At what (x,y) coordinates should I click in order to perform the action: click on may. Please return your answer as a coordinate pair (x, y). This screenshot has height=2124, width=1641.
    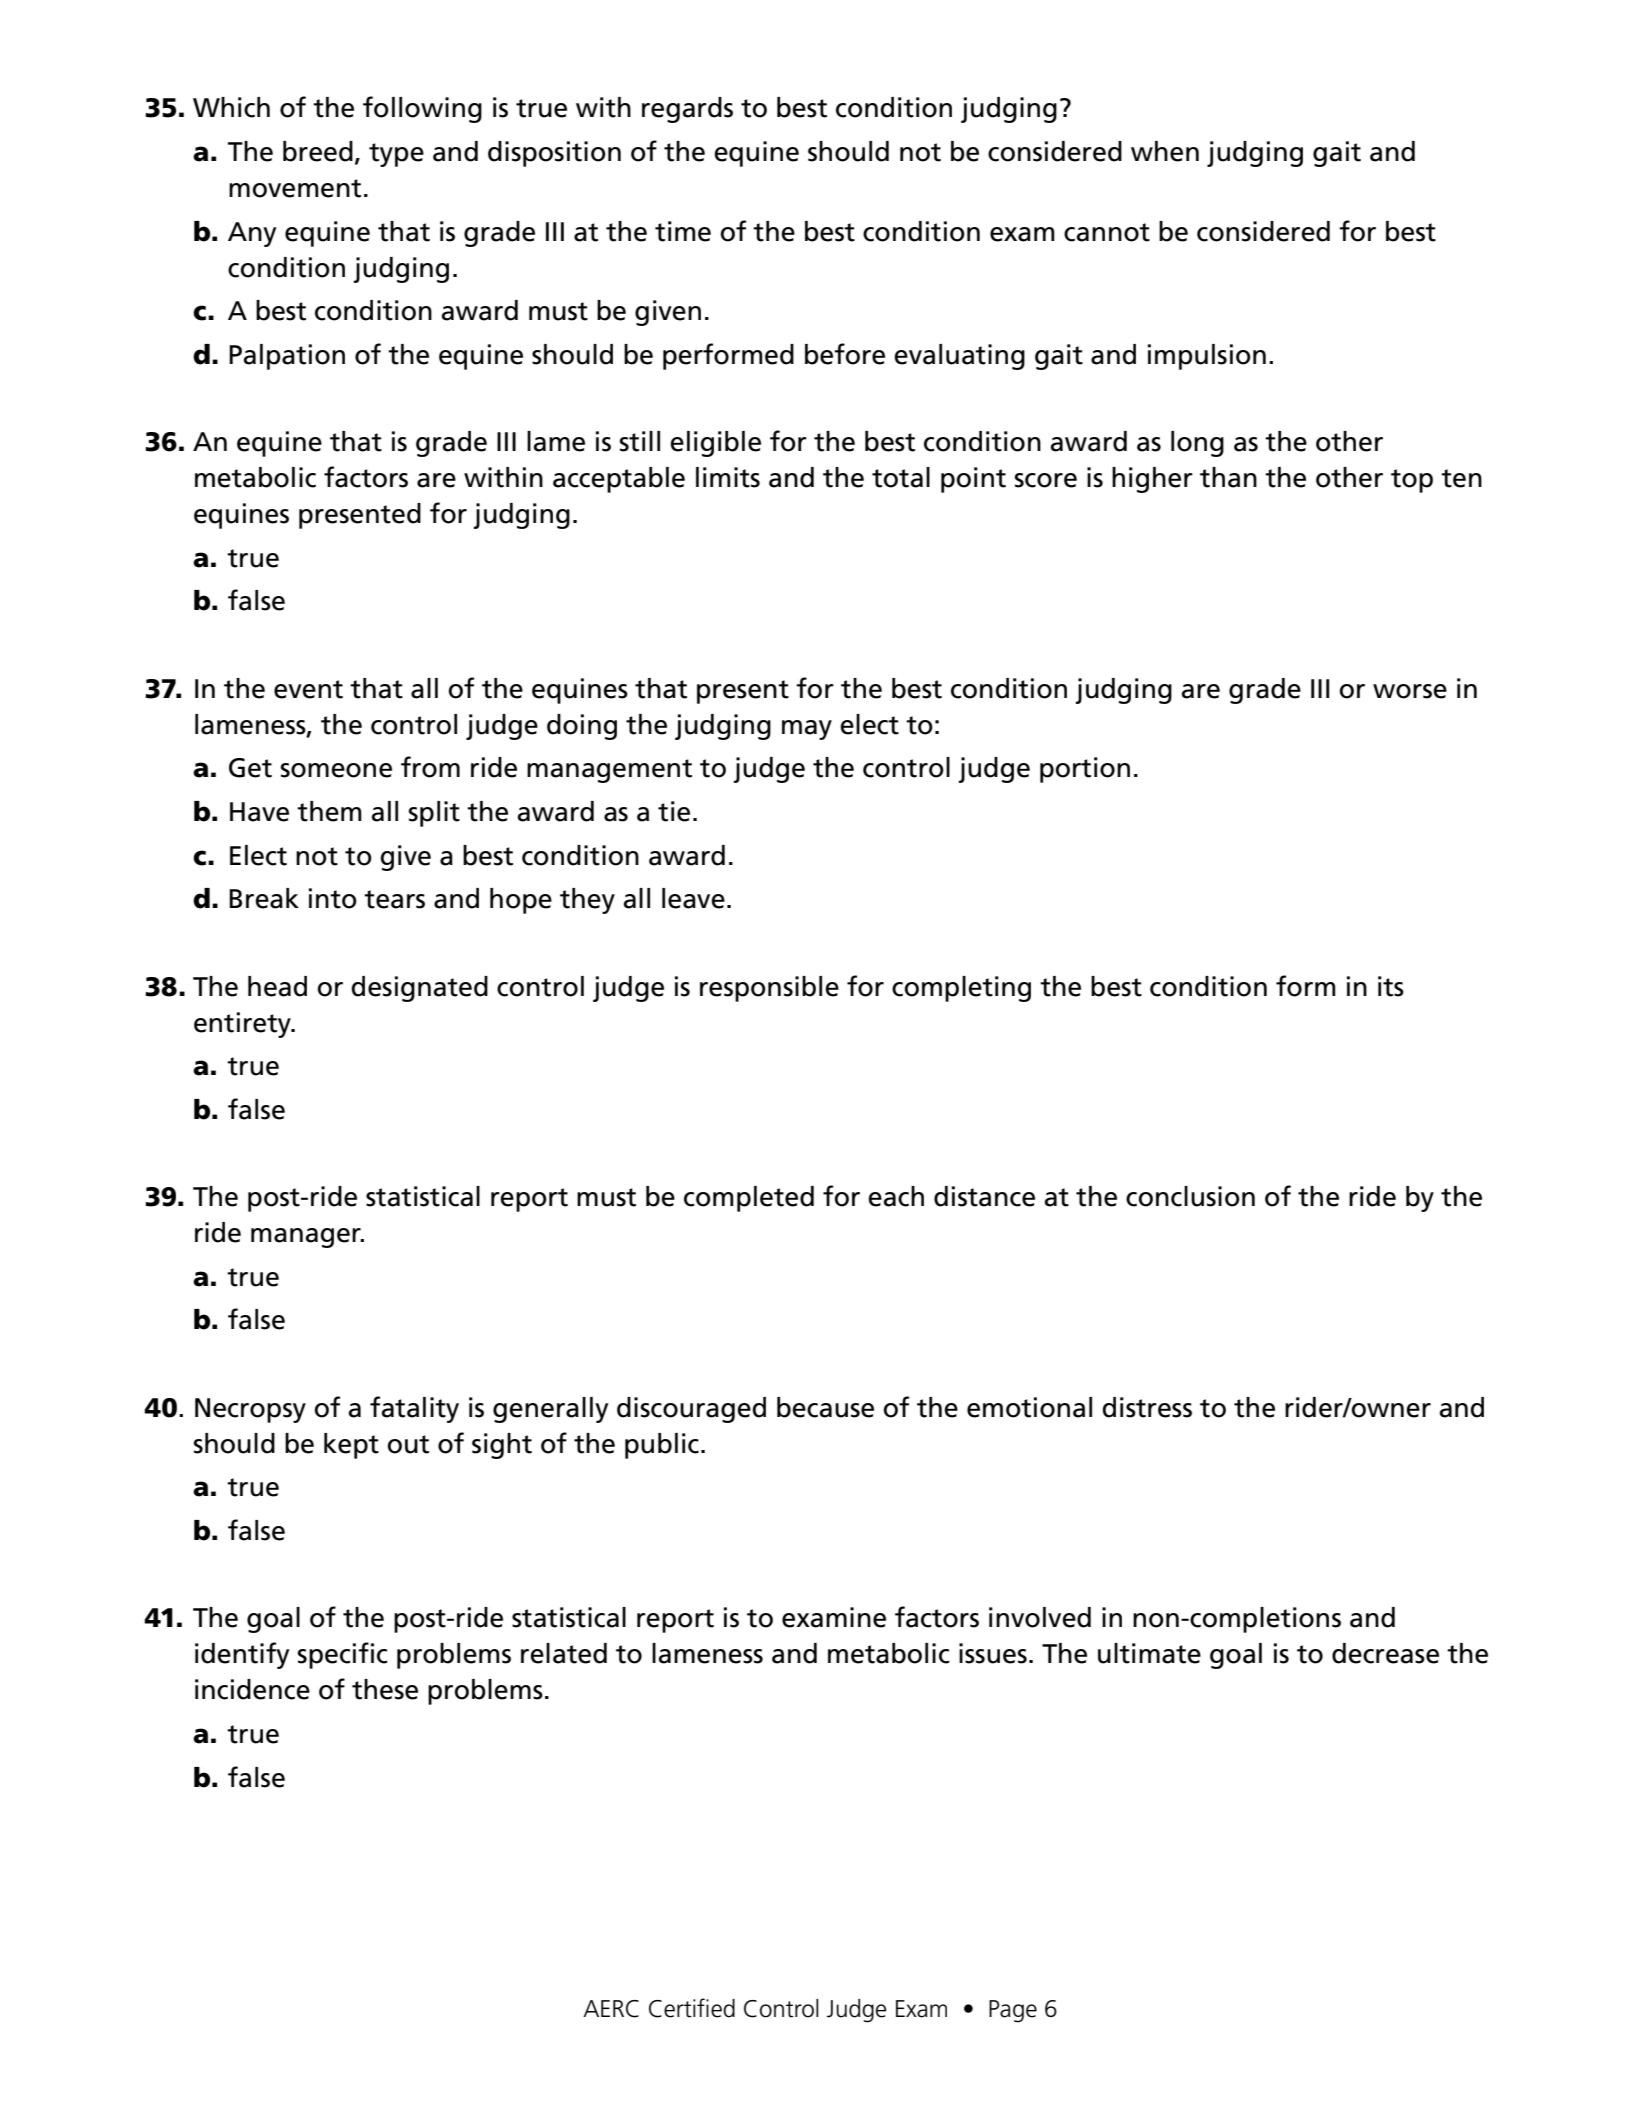
    Looking at the image, I should click on (807, 730).
